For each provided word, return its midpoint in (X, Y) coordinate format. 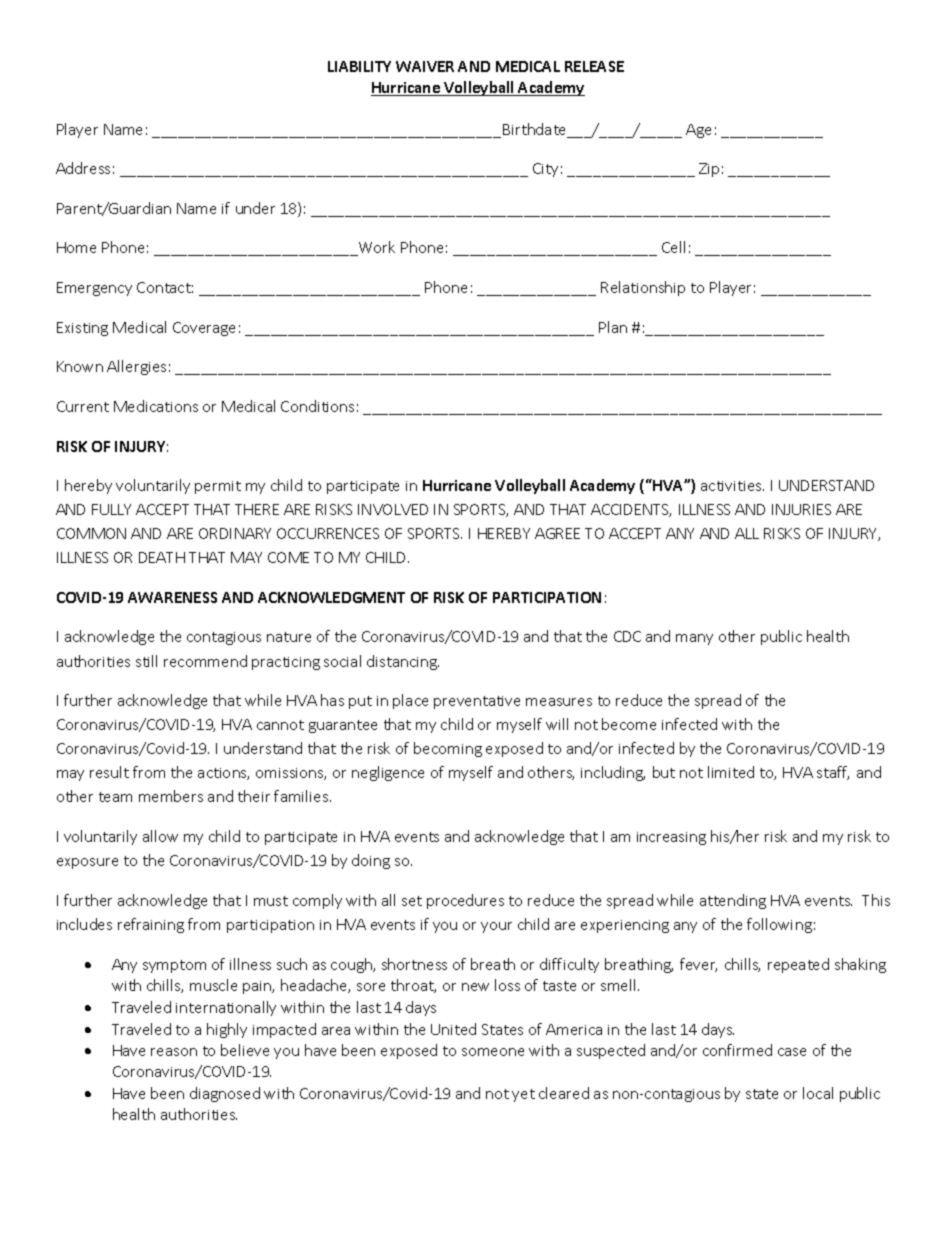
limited (731, 772)
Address (83, 168)
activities (732, 486)
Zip (709, 170)
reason (174, 1052)
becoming (448, 749)
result (109, 772)
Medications (156, 406)
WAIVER (425, 66)
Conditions (317, 406)
